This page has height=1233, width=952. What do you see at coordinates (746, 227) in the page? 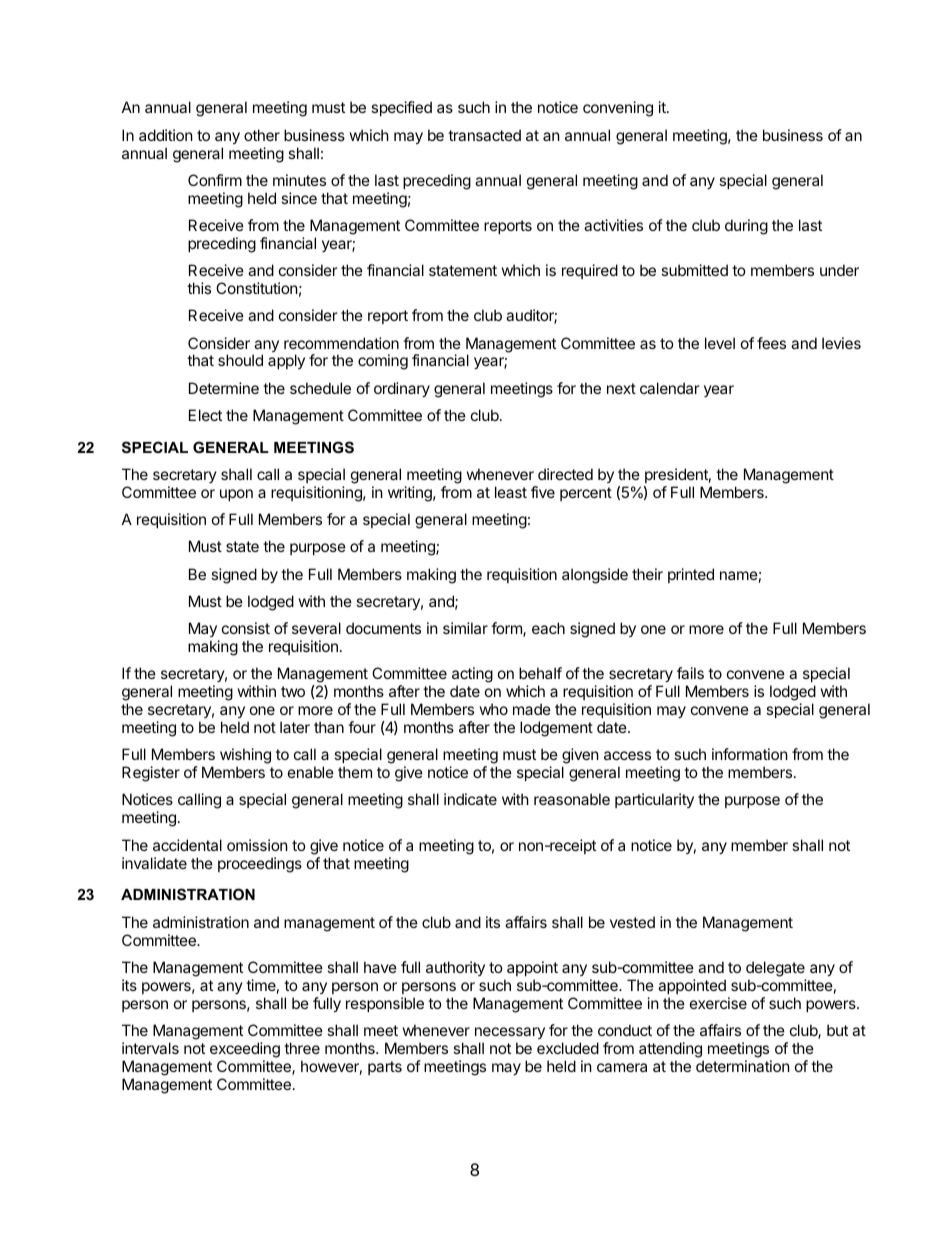
I see `during` at bounding box center [746, 227].
